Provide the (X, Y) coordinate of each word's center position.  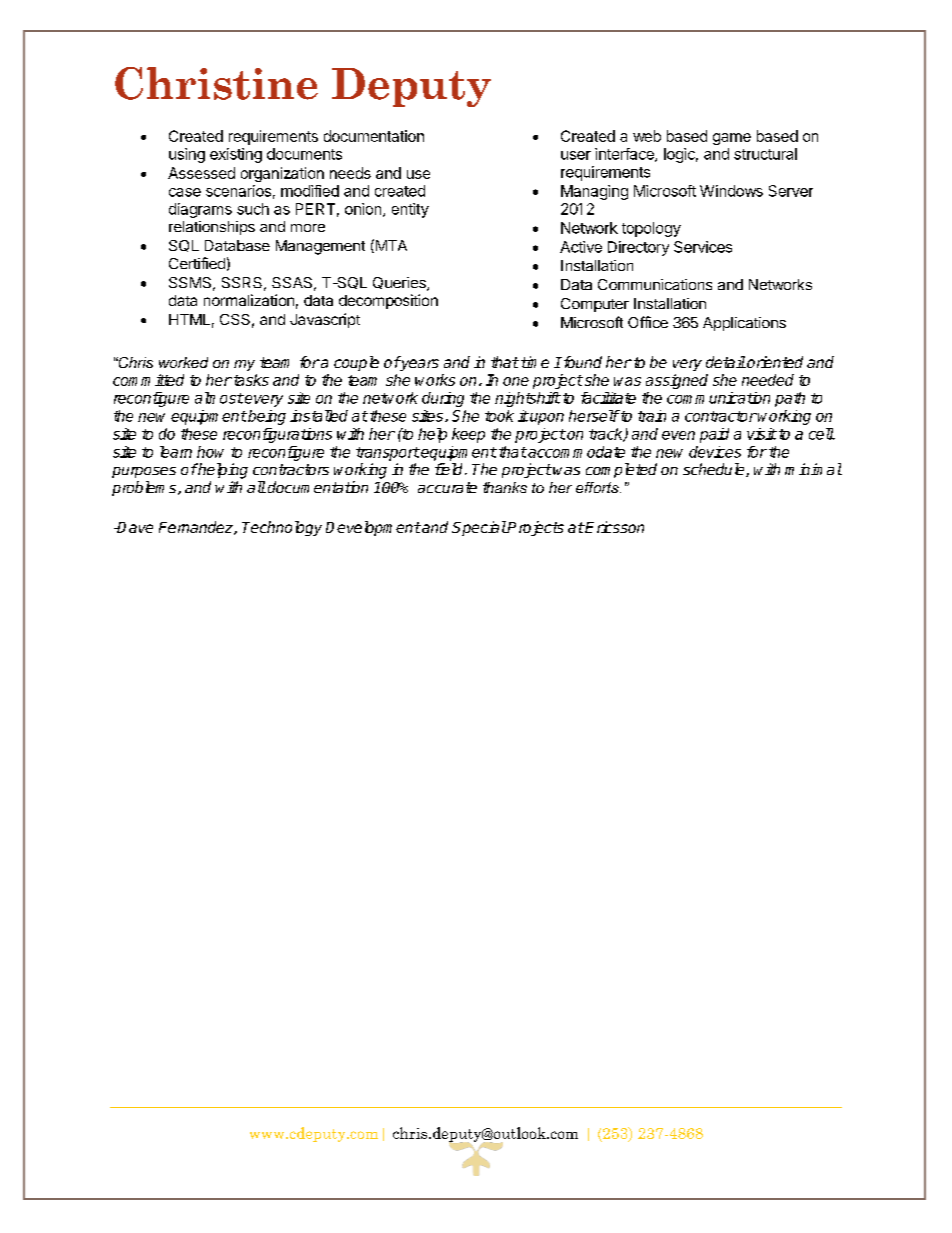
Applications (744, 324)
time (535, 362)
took (499, 416)
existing (236, 155)
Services (703, 247)
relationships (212, 228)
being (266, 417)
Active (581, 247)
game (732, 139)
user (576, 155)
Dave (134, 527)
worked (183, 362)
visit (762, 434)
